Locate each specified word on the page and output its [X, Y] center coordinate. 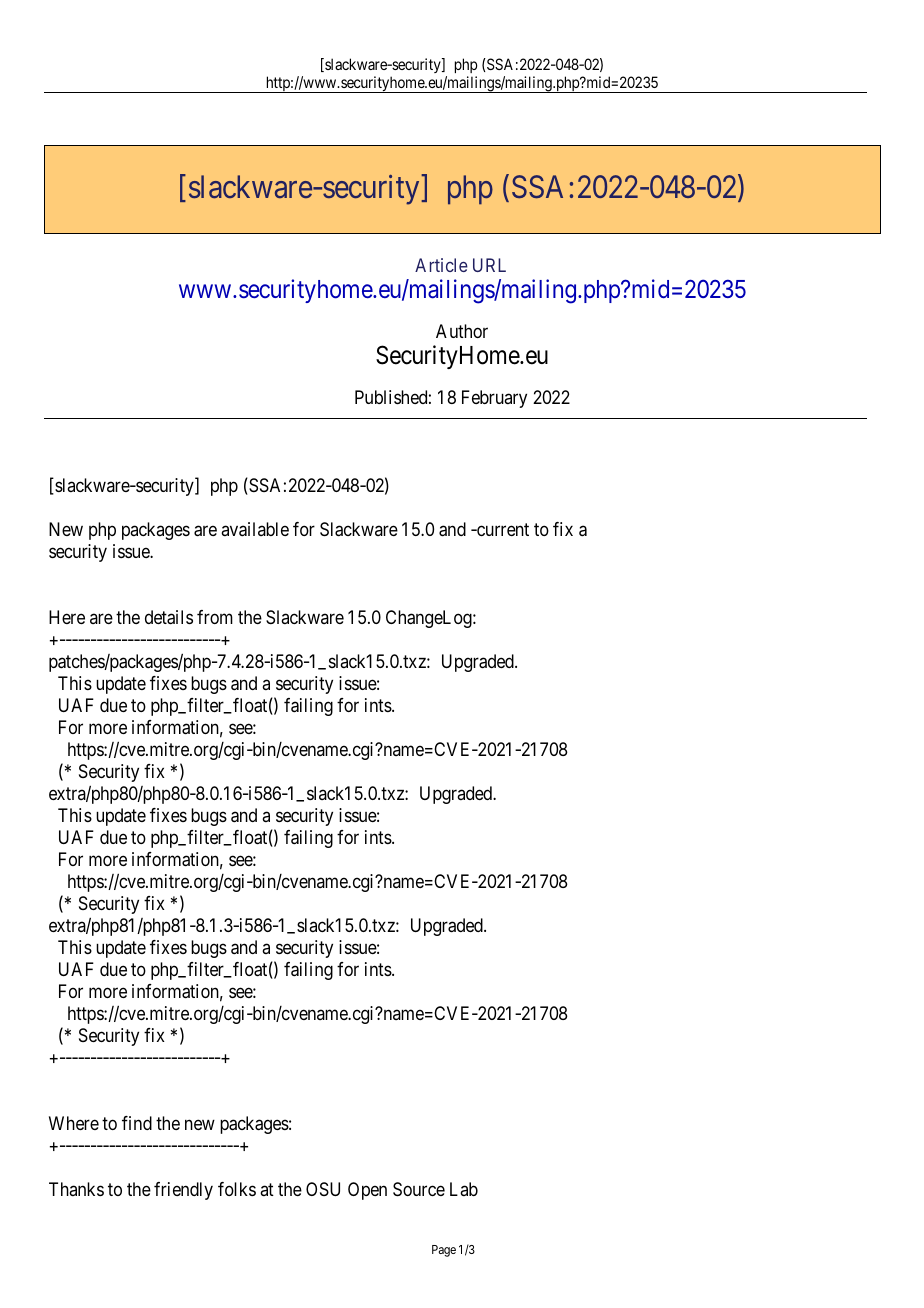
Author [462, 331]
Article [441, 265]
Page [444, 1251]
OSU [323, 1189]
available [255, 529]
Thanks [76, 1189]
